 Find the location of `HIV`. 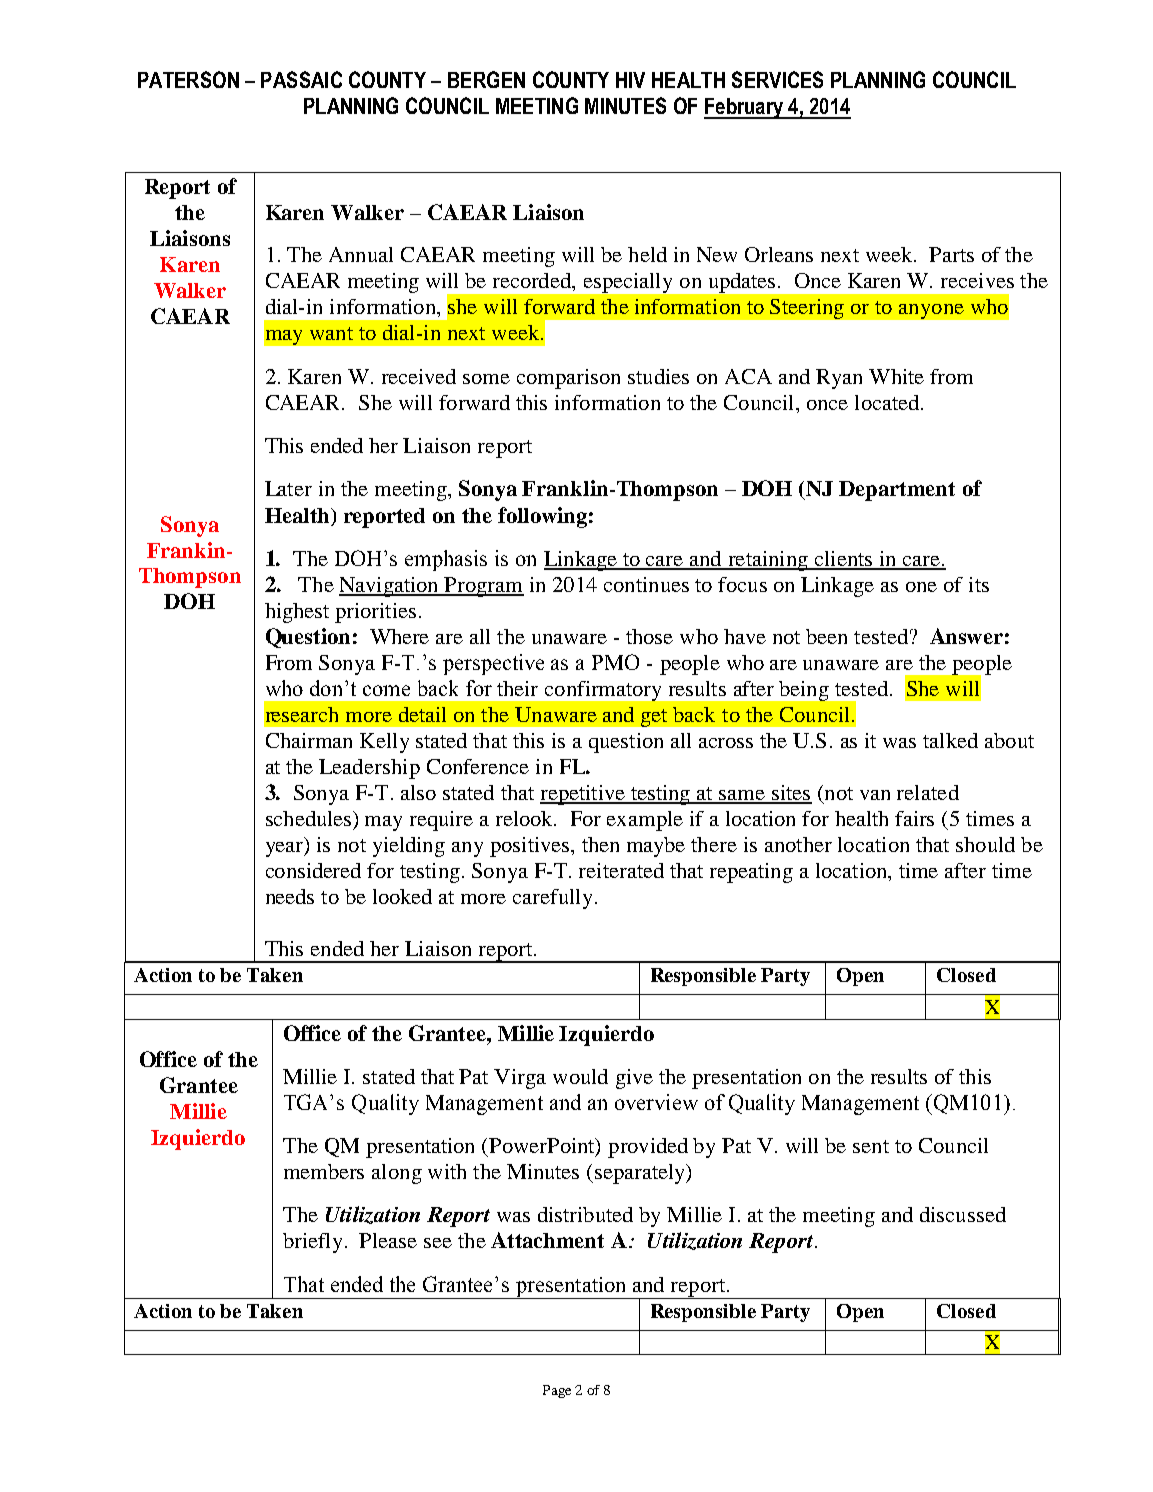

HIV is located at coordinates (630, 80).
